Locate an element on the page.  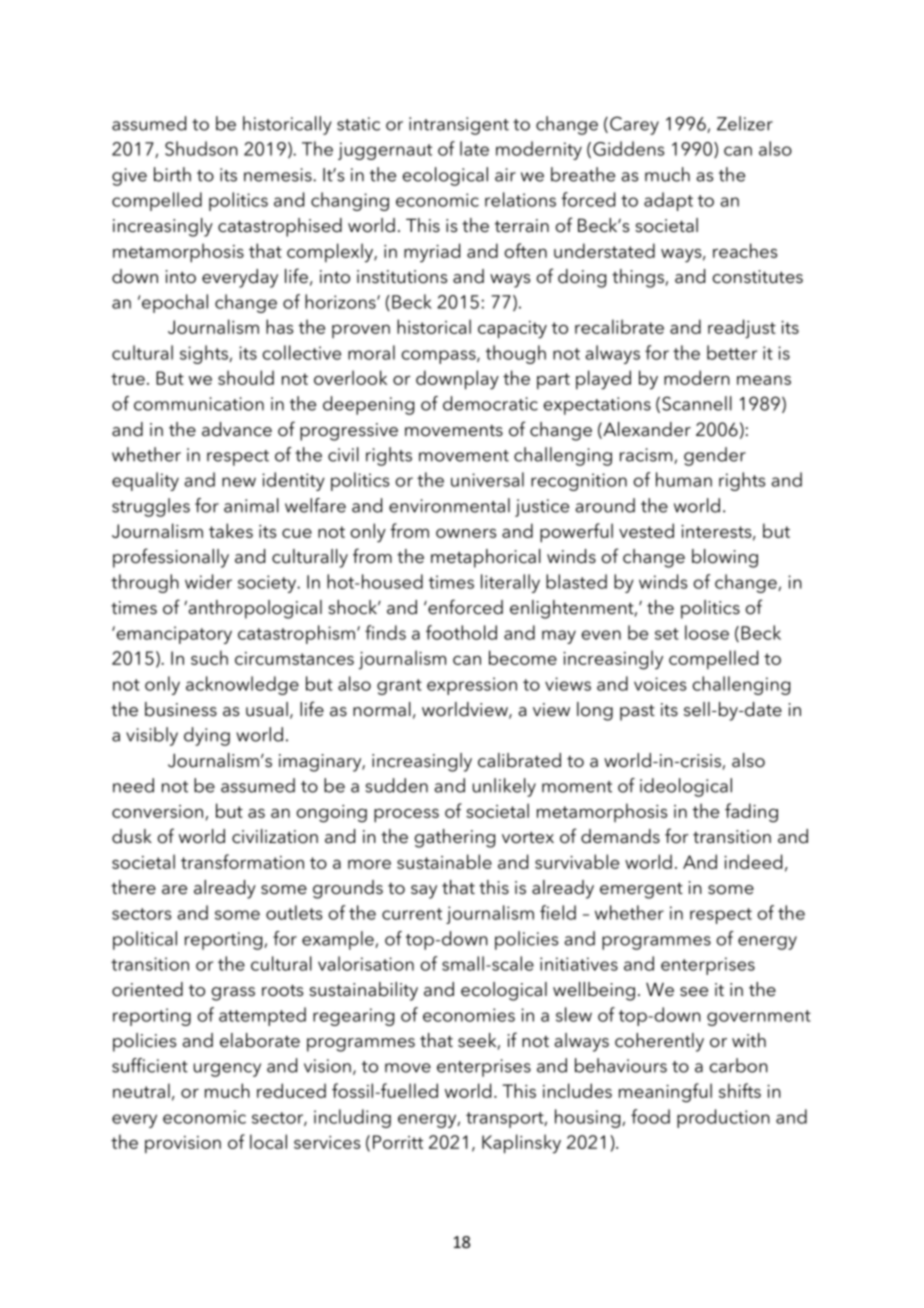
process is located at coordinates (406, 816).
